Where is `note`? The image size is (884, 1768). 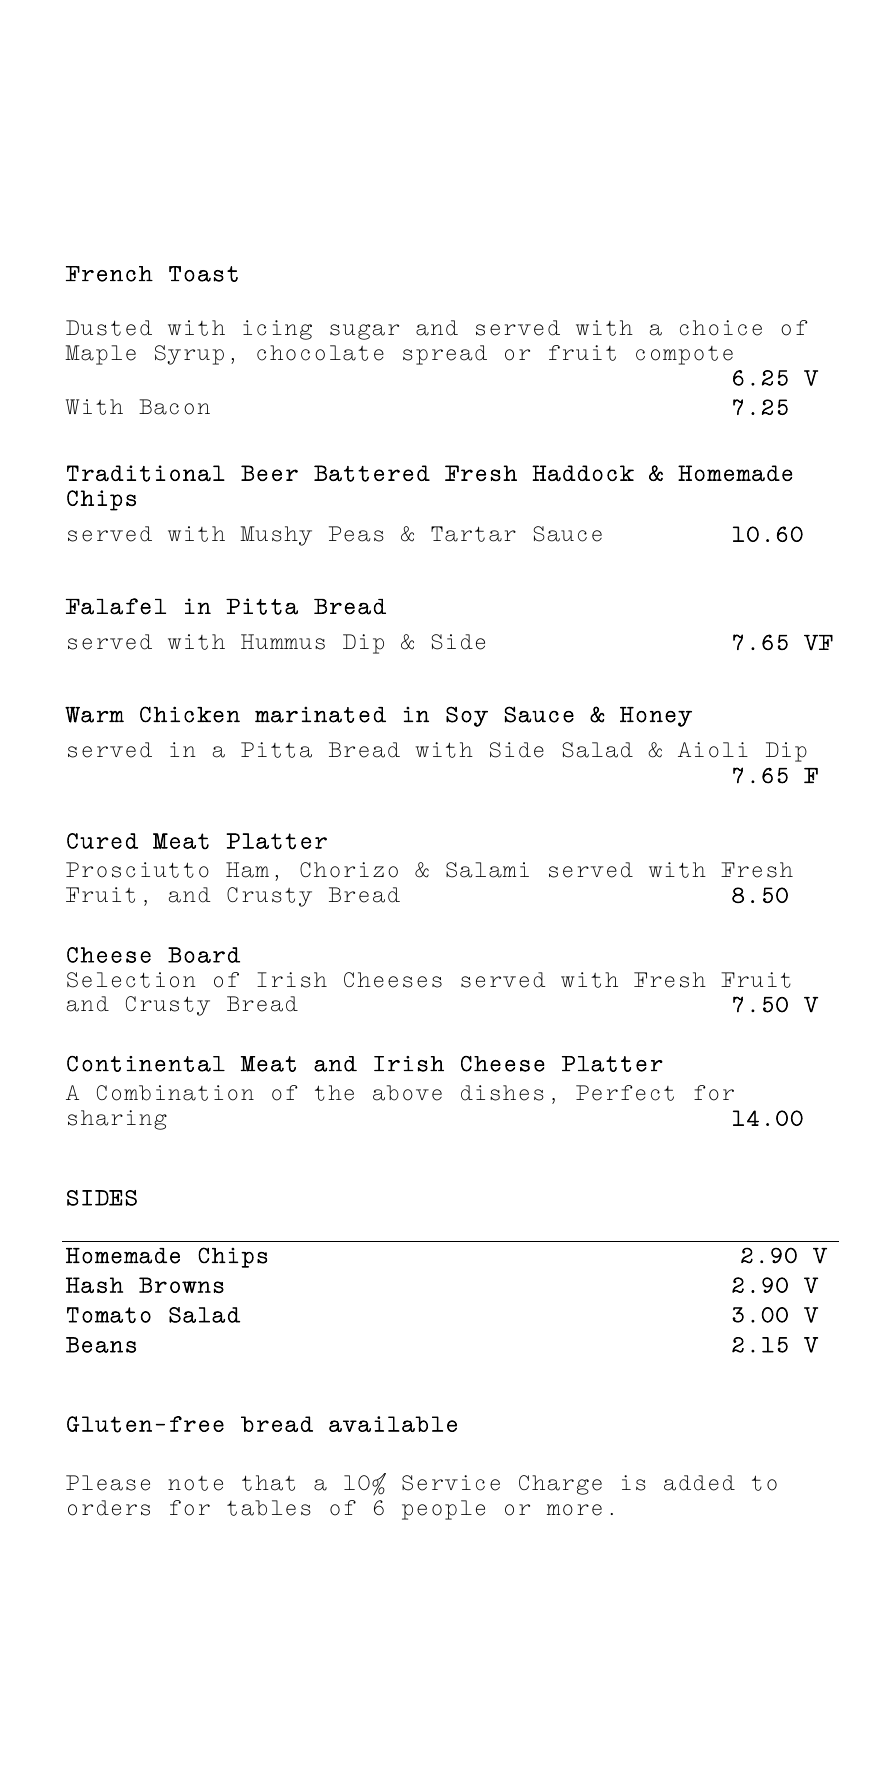 note is located at coordinates (195, 1483).
